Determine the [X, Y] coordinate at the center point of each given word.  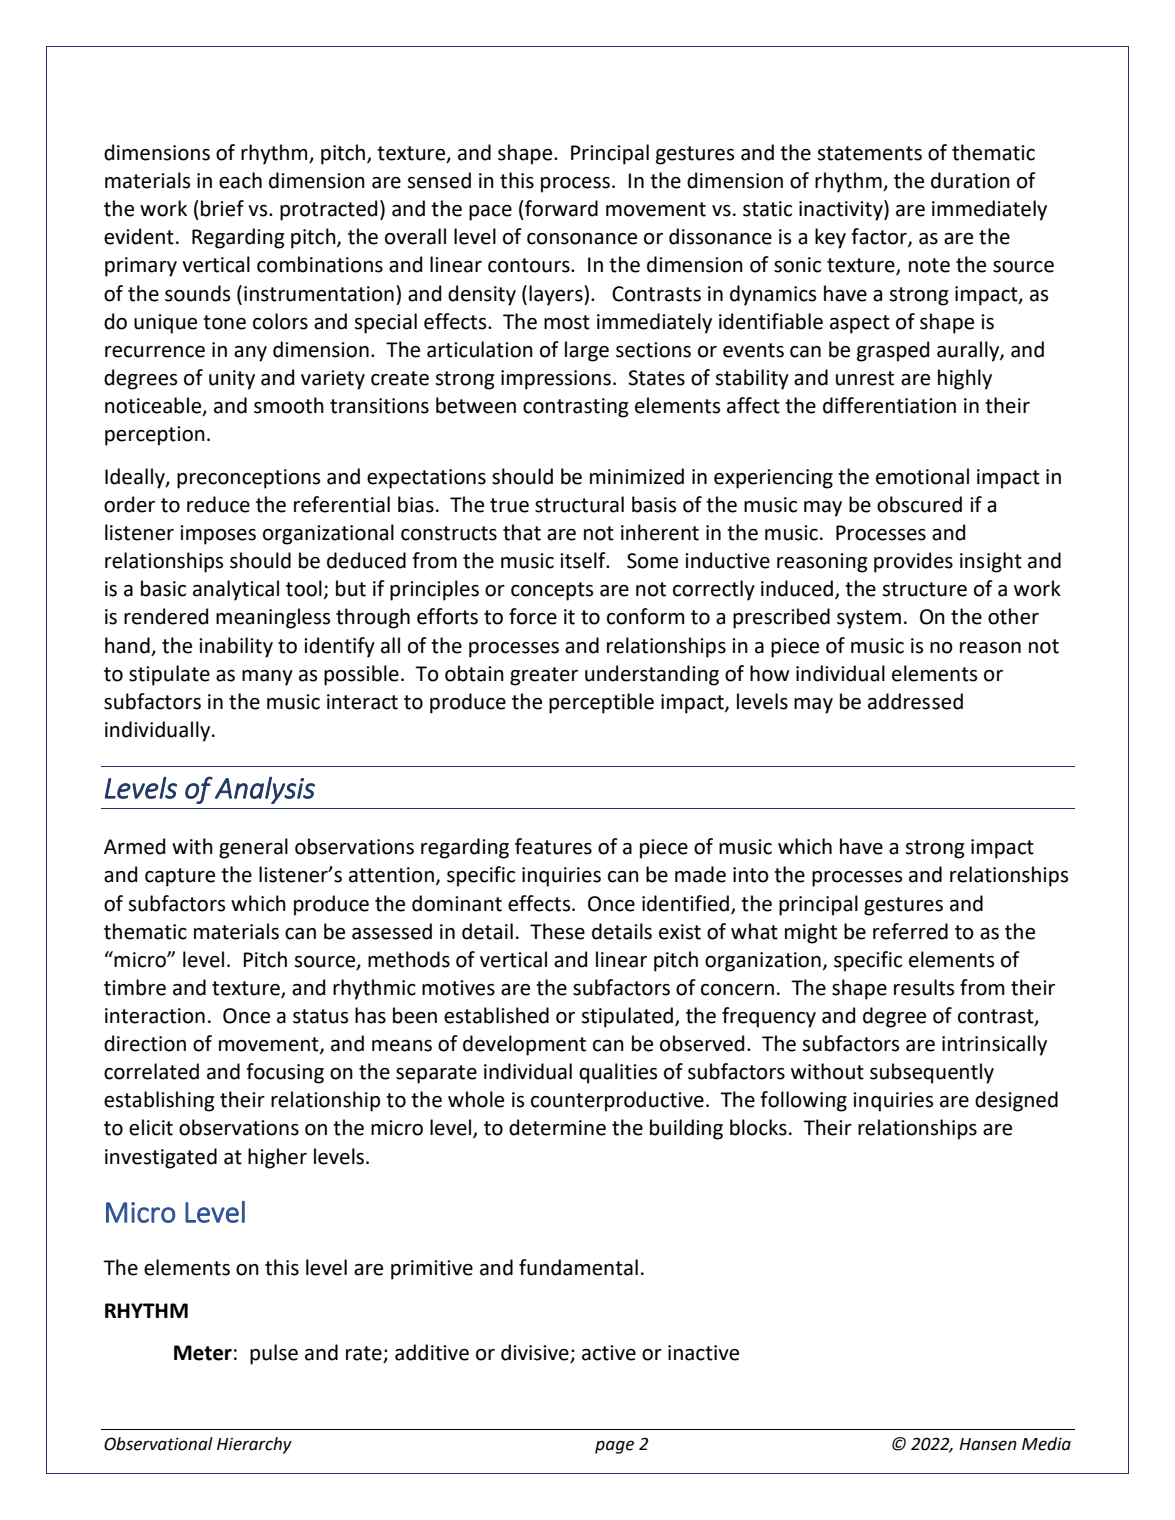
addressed [915, 701]
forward [560, 208]
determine [557, 1127]
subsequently [932, 1073]
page [614, 1447]
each [240, 180]
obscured [919, 504]
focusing [285, 1073]
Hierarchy [254, 1445]
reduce [218, 504]
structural [579, 504]
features [553, 846]
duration [970, 180]
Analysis [265, 790]
